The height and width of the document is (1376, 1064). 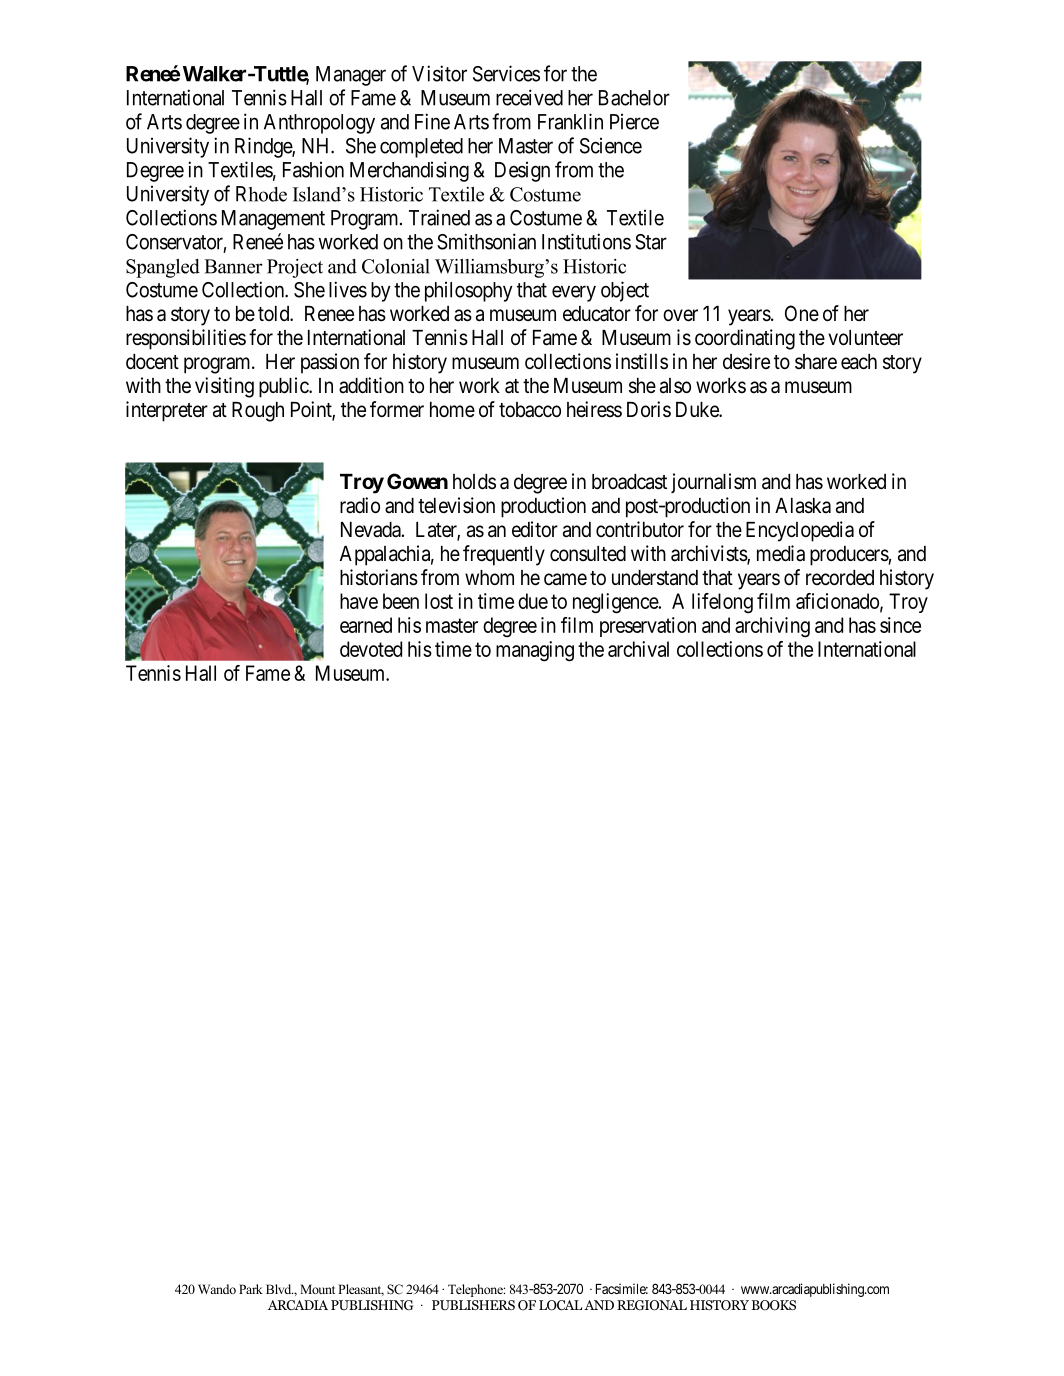 What do you see at coordinates (529, 97) in the document?
I see `received` at bounding box center [529, 97].
